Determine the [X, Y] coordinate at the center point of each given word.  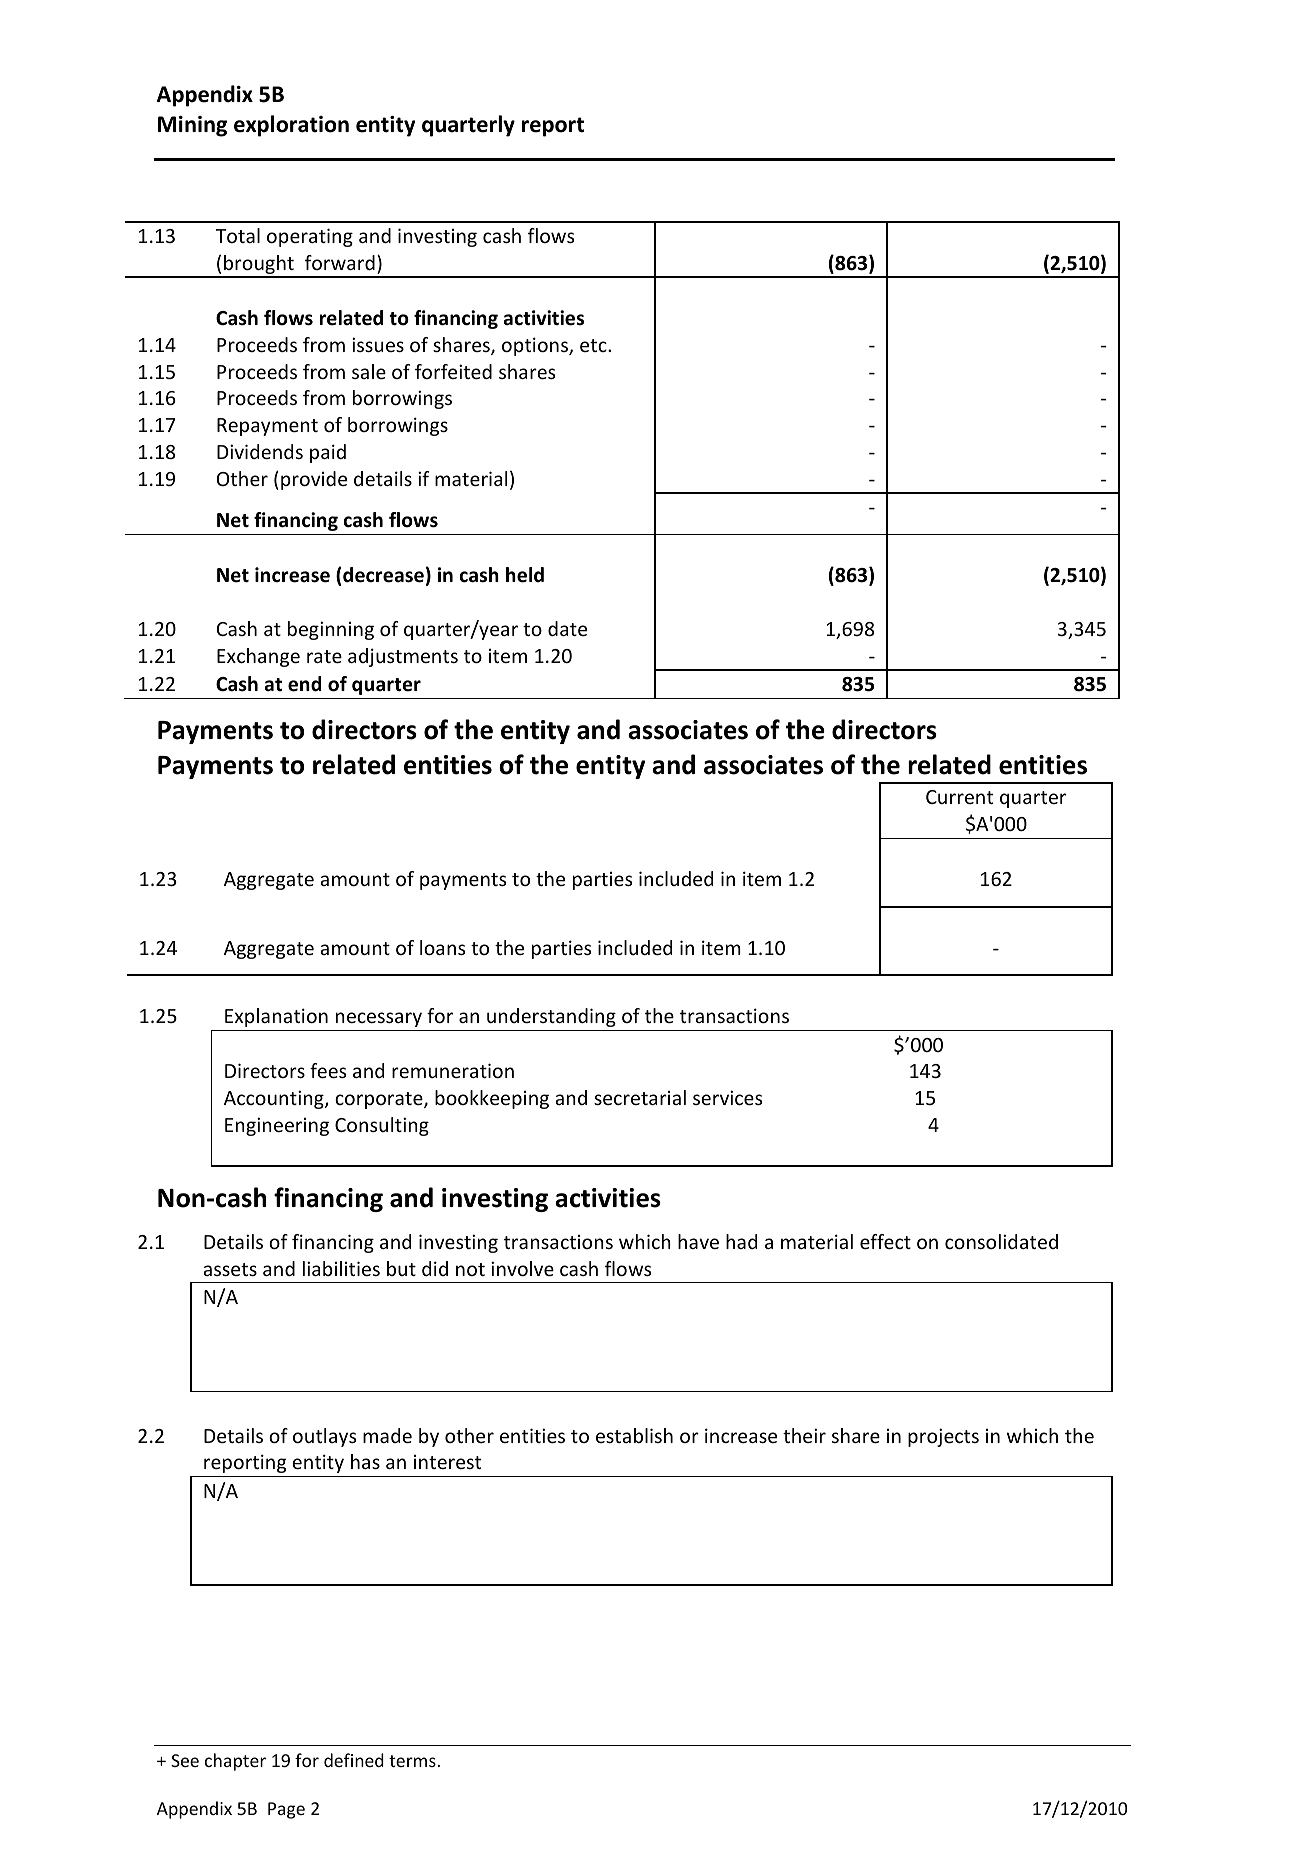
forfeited [453, 371]
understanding [551, 1017]
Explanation [276, 1017]
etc [594, 345]
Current [959, 797]
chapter [235, 1762]
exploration [291, 126]
